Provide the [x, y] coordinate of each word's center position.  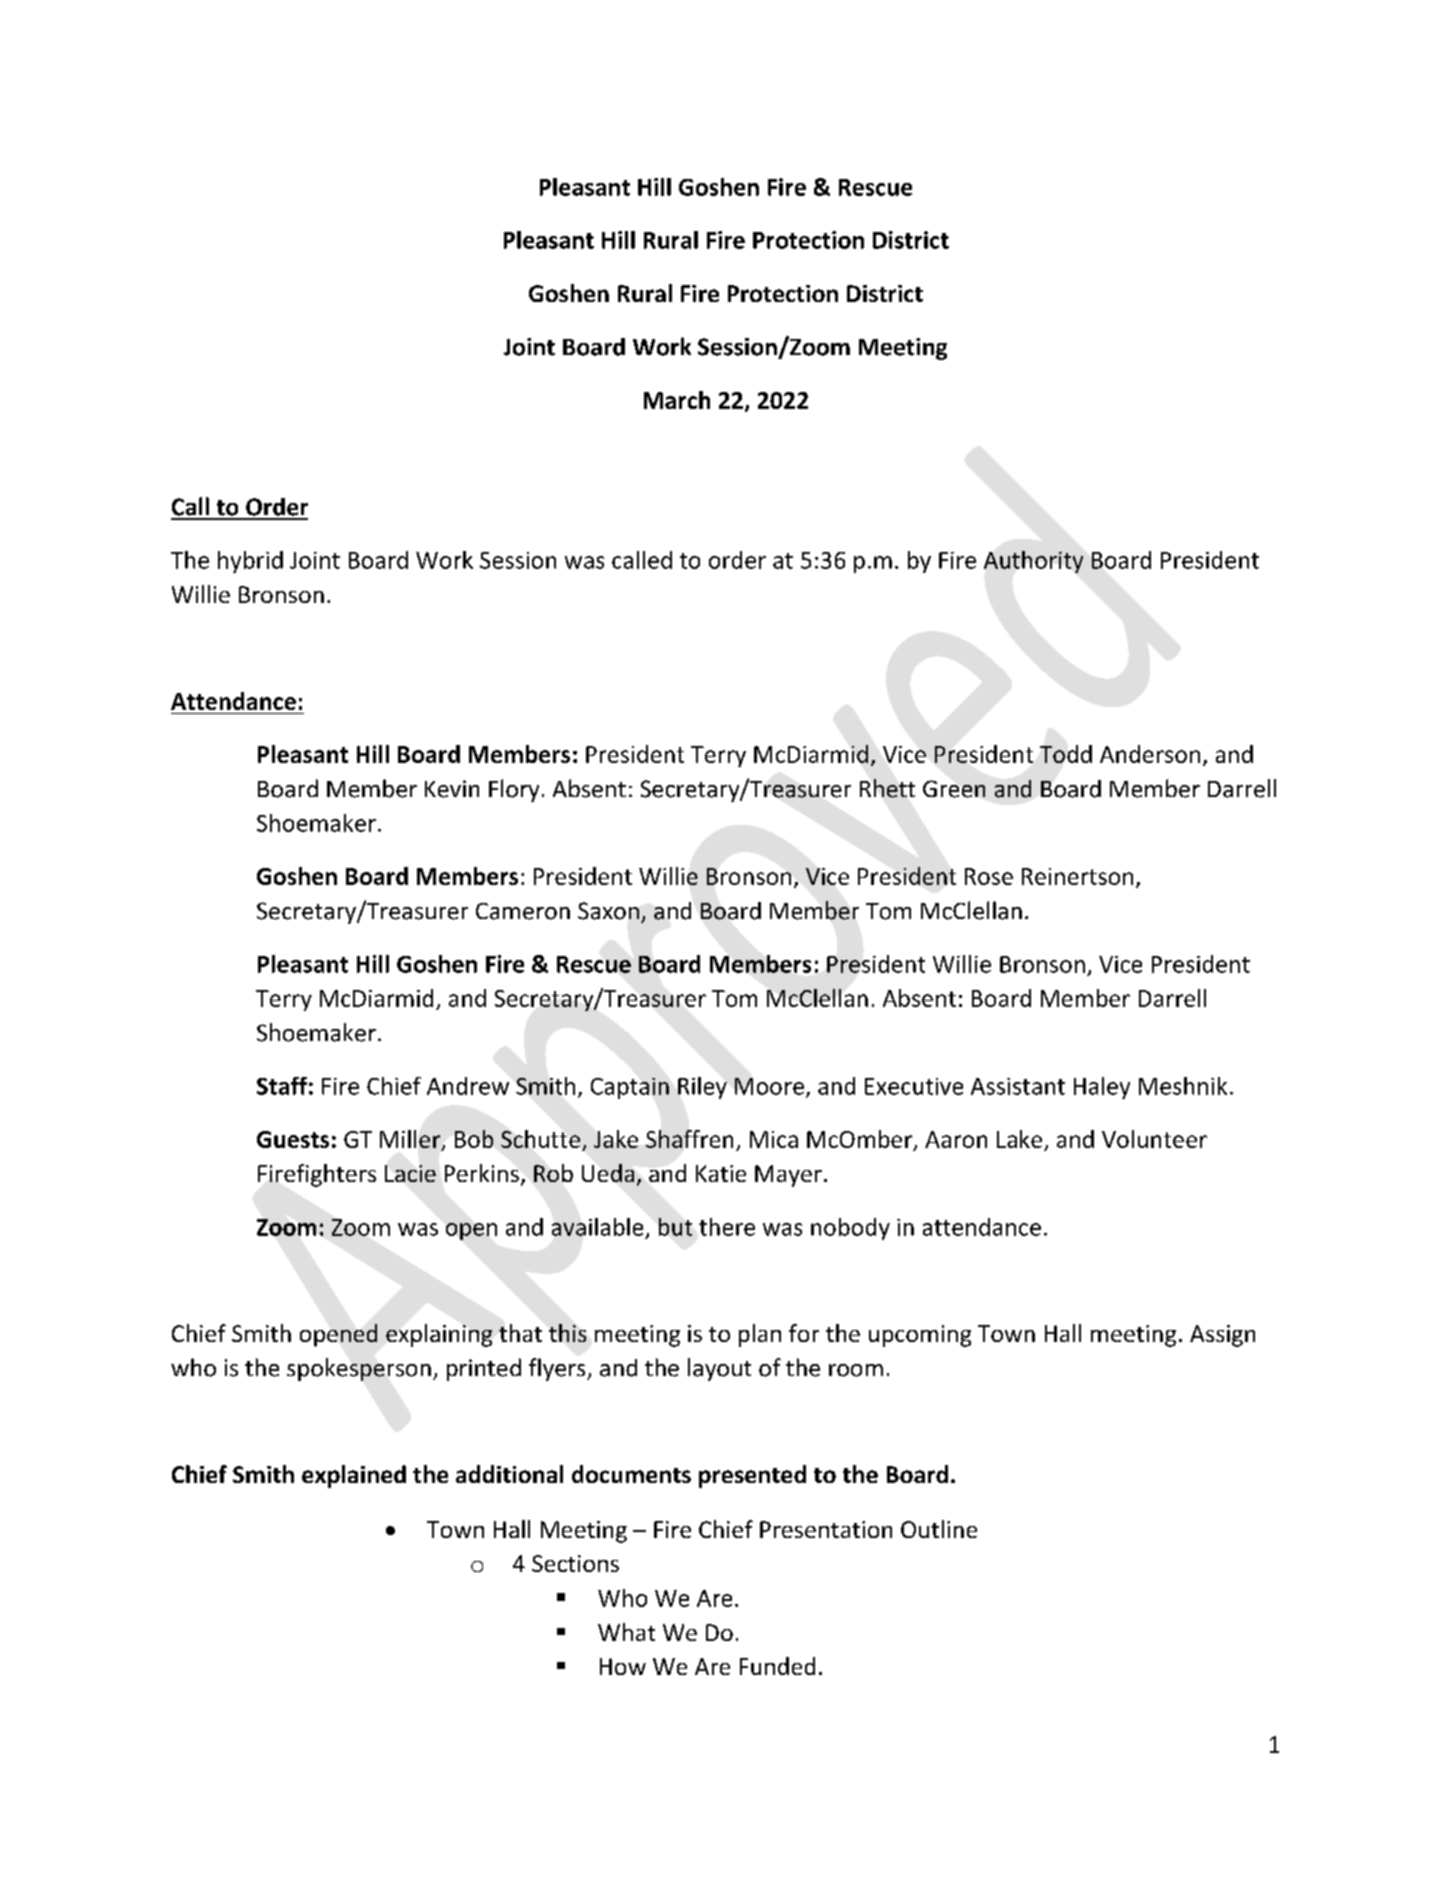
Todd [1066, 754]
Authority [1033, 562]
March [677, 400]
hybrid [250, 562]
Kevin [452, 789]
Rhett [887, 788]
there [727, 1227]
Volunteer [1154, 1139]
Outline [939, 1529]
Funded [777, 1666]
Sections [575, 1563]
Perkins [482, 1173]
